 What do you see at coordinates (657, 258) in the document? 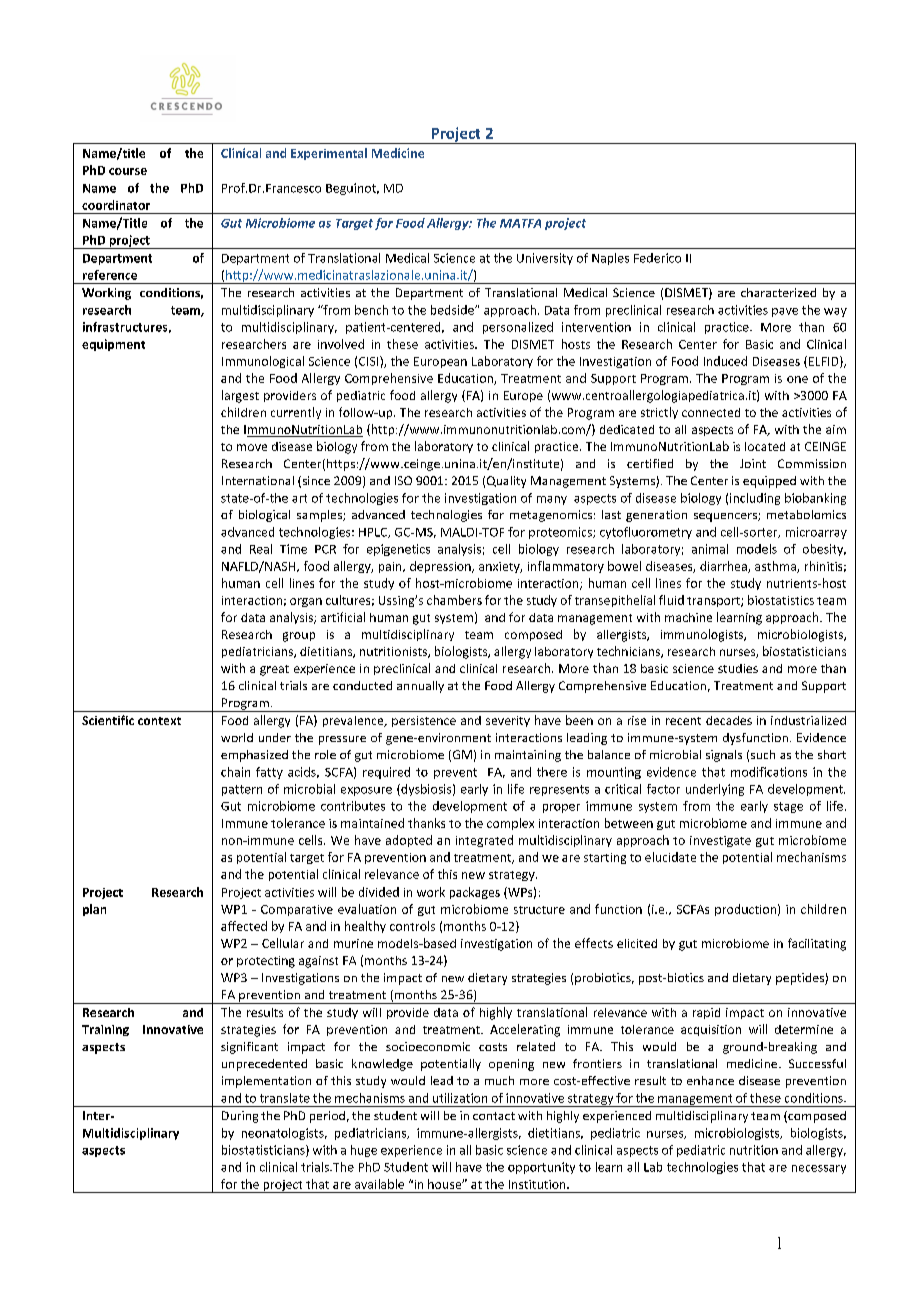
I see `Federico` at bounding box center [657, 258].
